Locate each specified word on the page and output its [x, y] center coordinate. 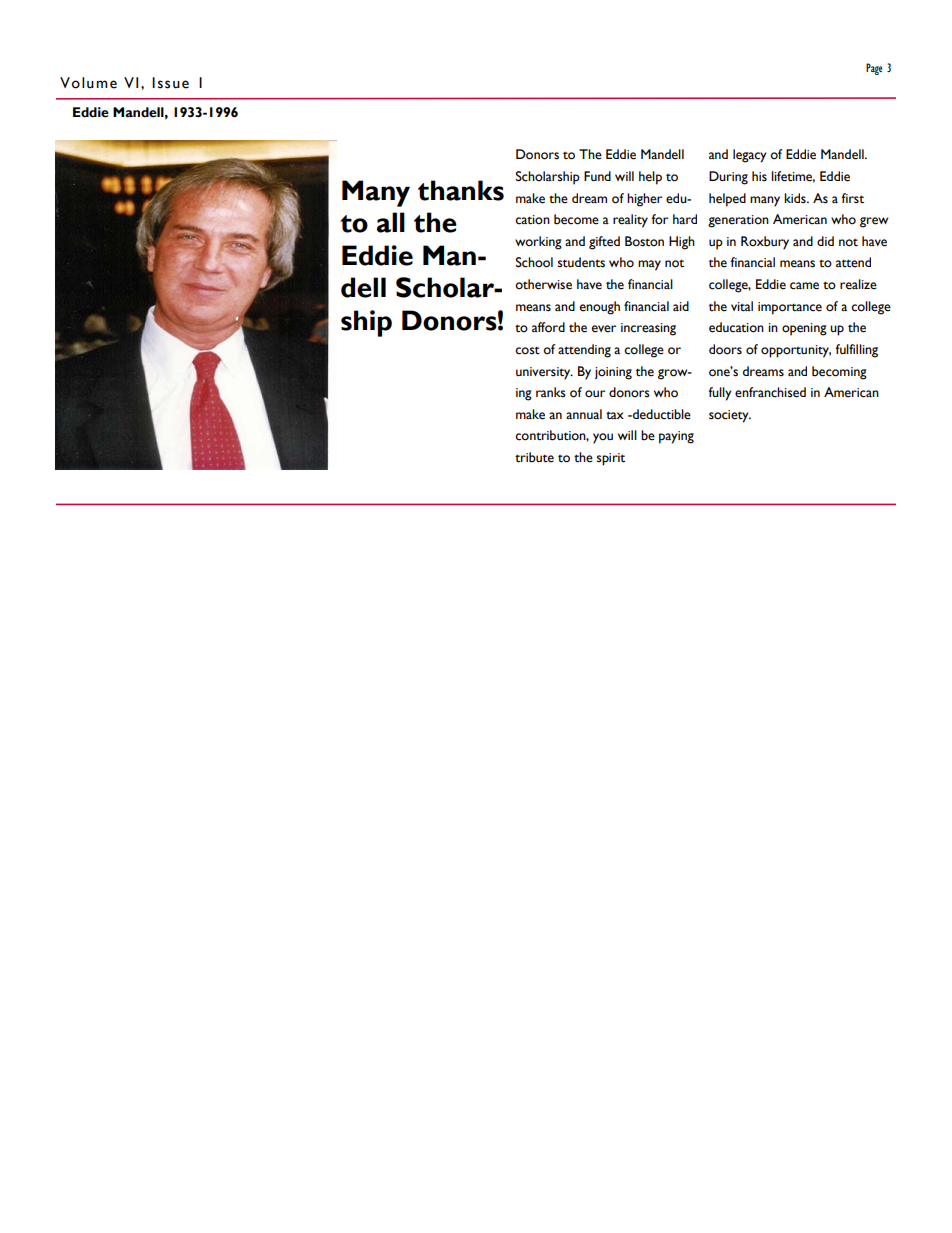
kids [796, 198]
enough [600, 308]
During [728, 178]
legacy [750, 156]
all [391, 222]
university [544, 373]
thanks [461, 190]
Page [874, 69]
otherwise [543, 284]
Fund [597, 176]
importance [790, 308]
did [825, 241]
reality [630, 221]
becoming [839, 373]
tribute [534, 457]
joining [613, 373]
